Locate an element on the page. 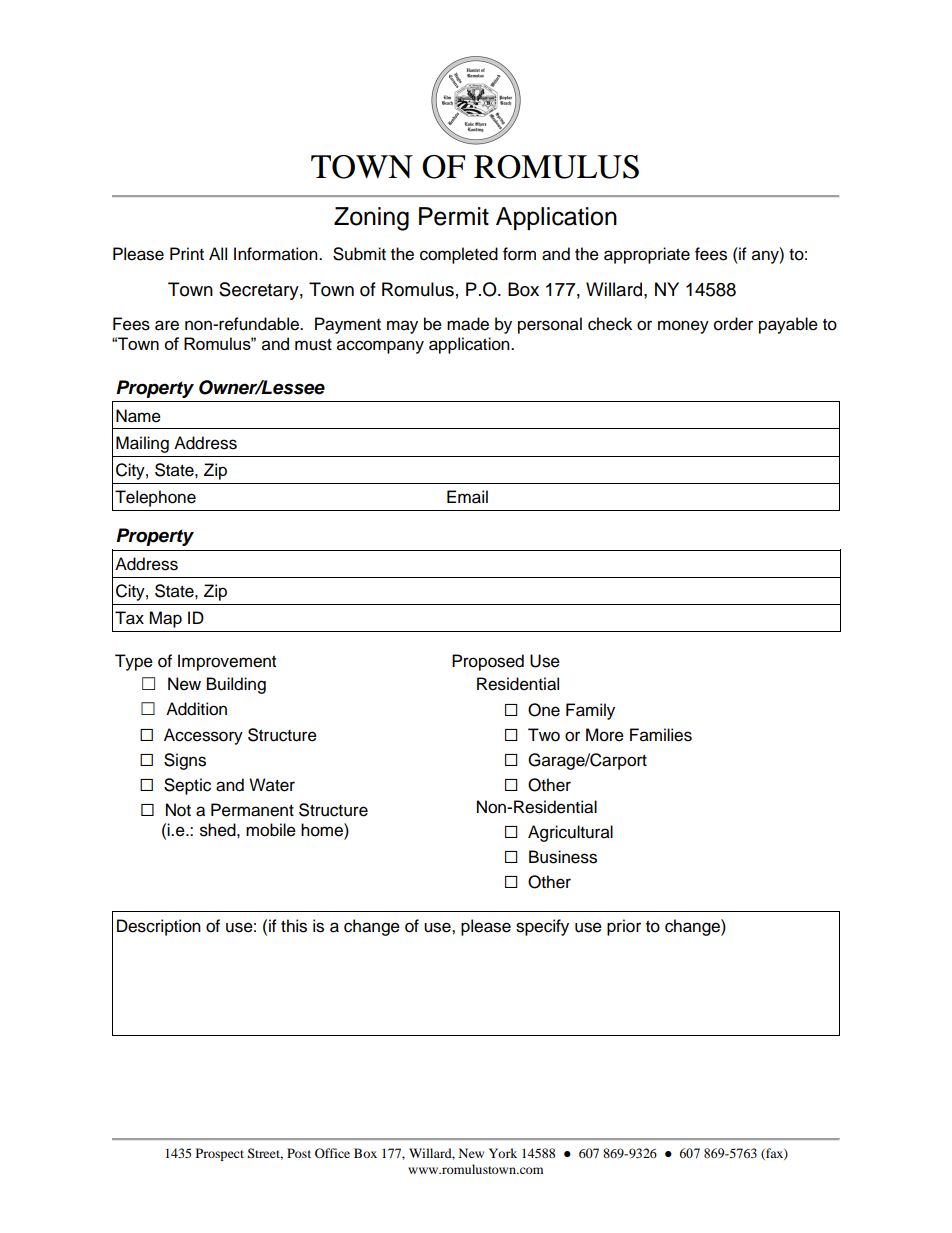  All is located at coordinates (218, 253).
